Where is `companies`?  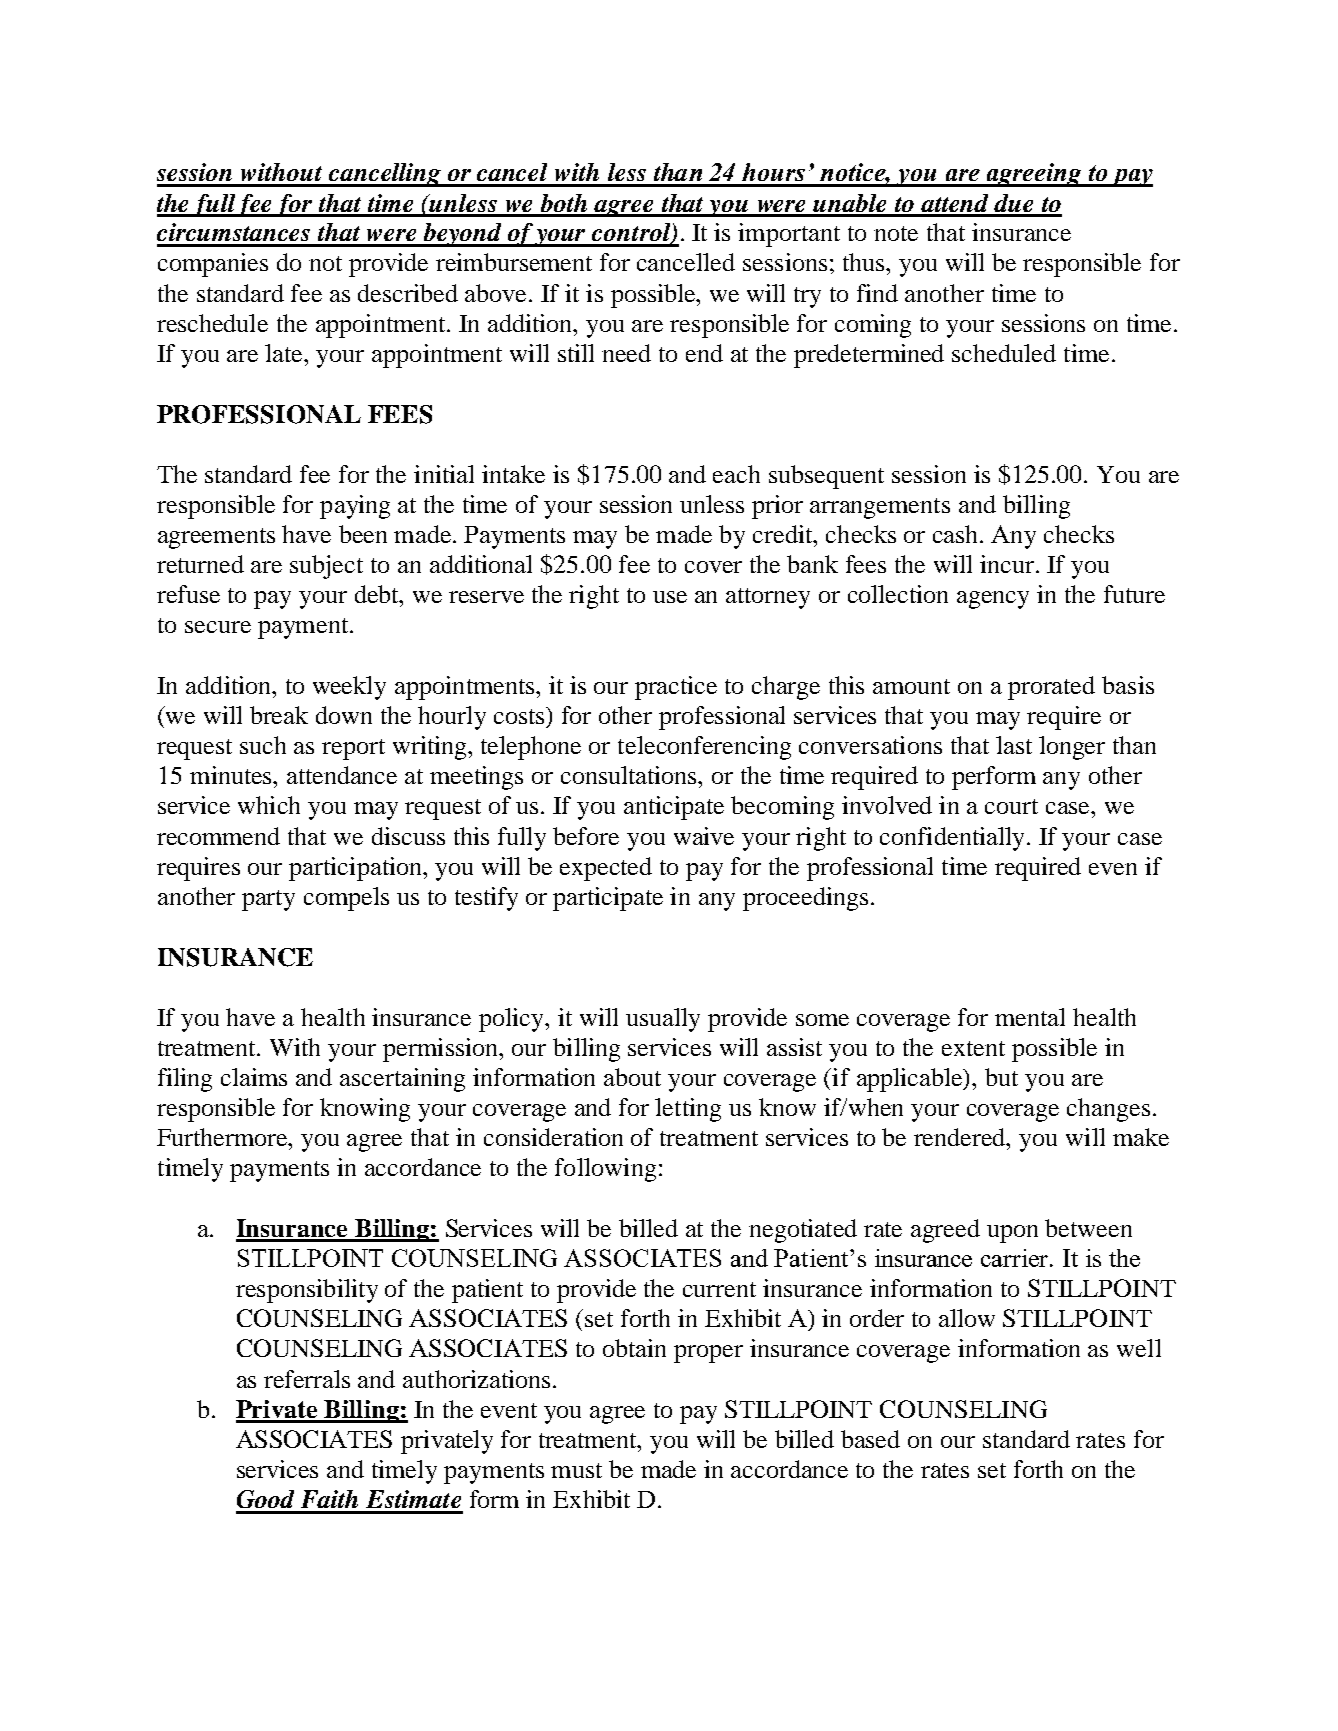
companies is located at coordinates (213, 265).
